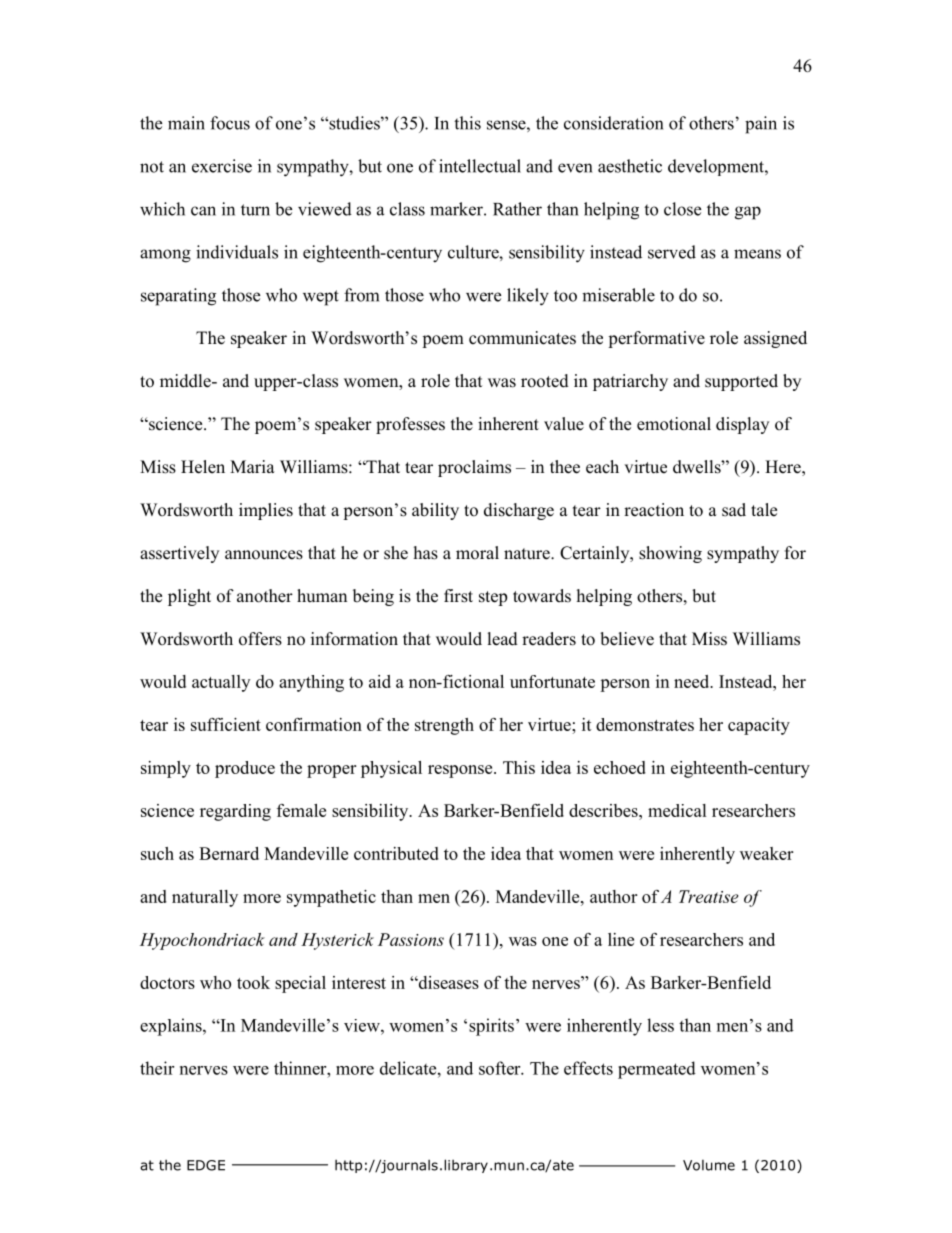  Describe the element at coordinates (474, 468) in the document. I see `proclaims` at that location.
